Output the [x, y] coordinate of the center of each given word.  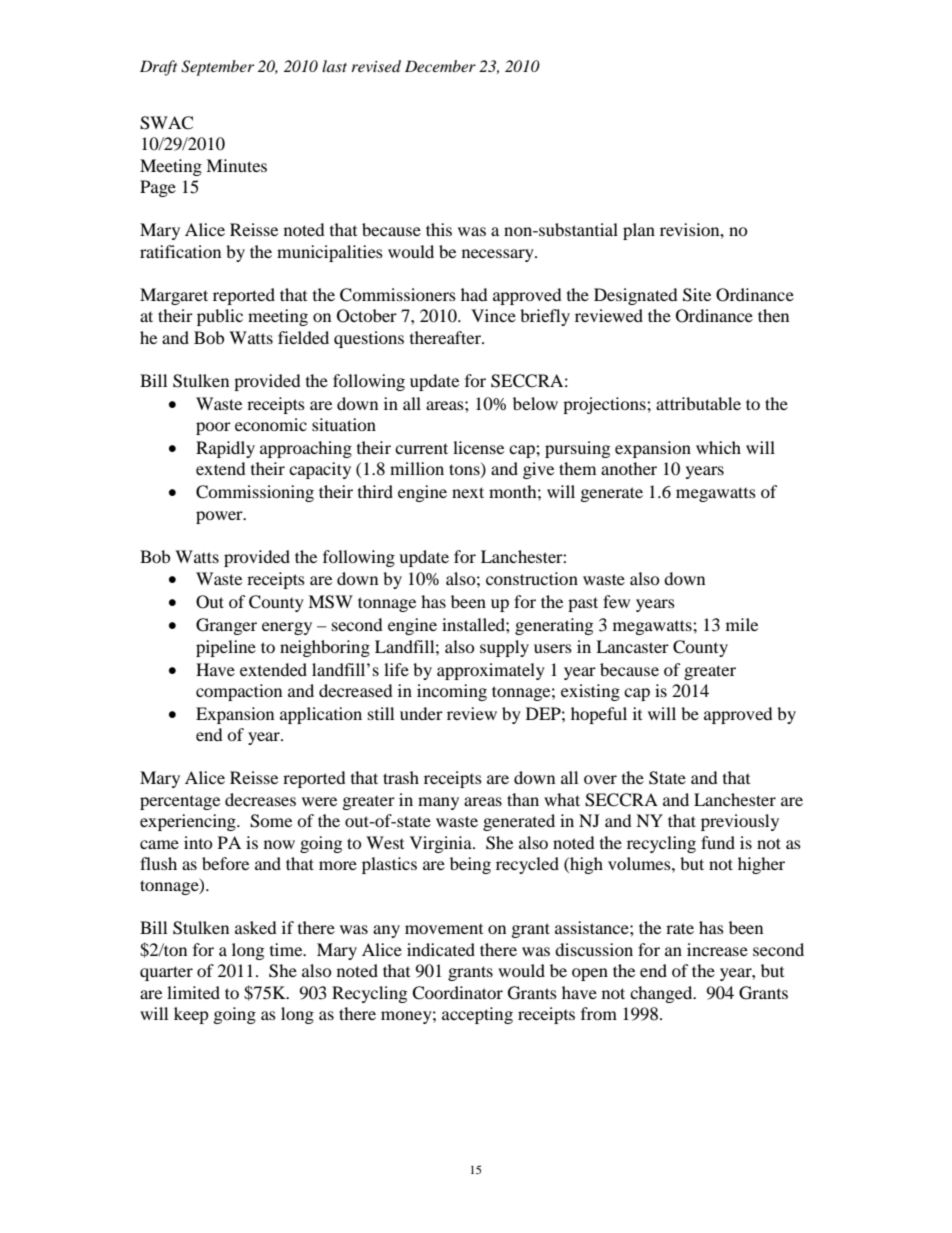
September [217, 68]
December [440, 66]
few [616, 601]
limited [193, 992]
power [220, 517]
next [468, 492]
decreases [260, 799]
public [220, 317]
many [438, 803]
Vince [493, 315]
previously [740, 822]
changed [662, 994]
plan [639, 231]
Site [697, 295]
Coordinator [457, 993]
